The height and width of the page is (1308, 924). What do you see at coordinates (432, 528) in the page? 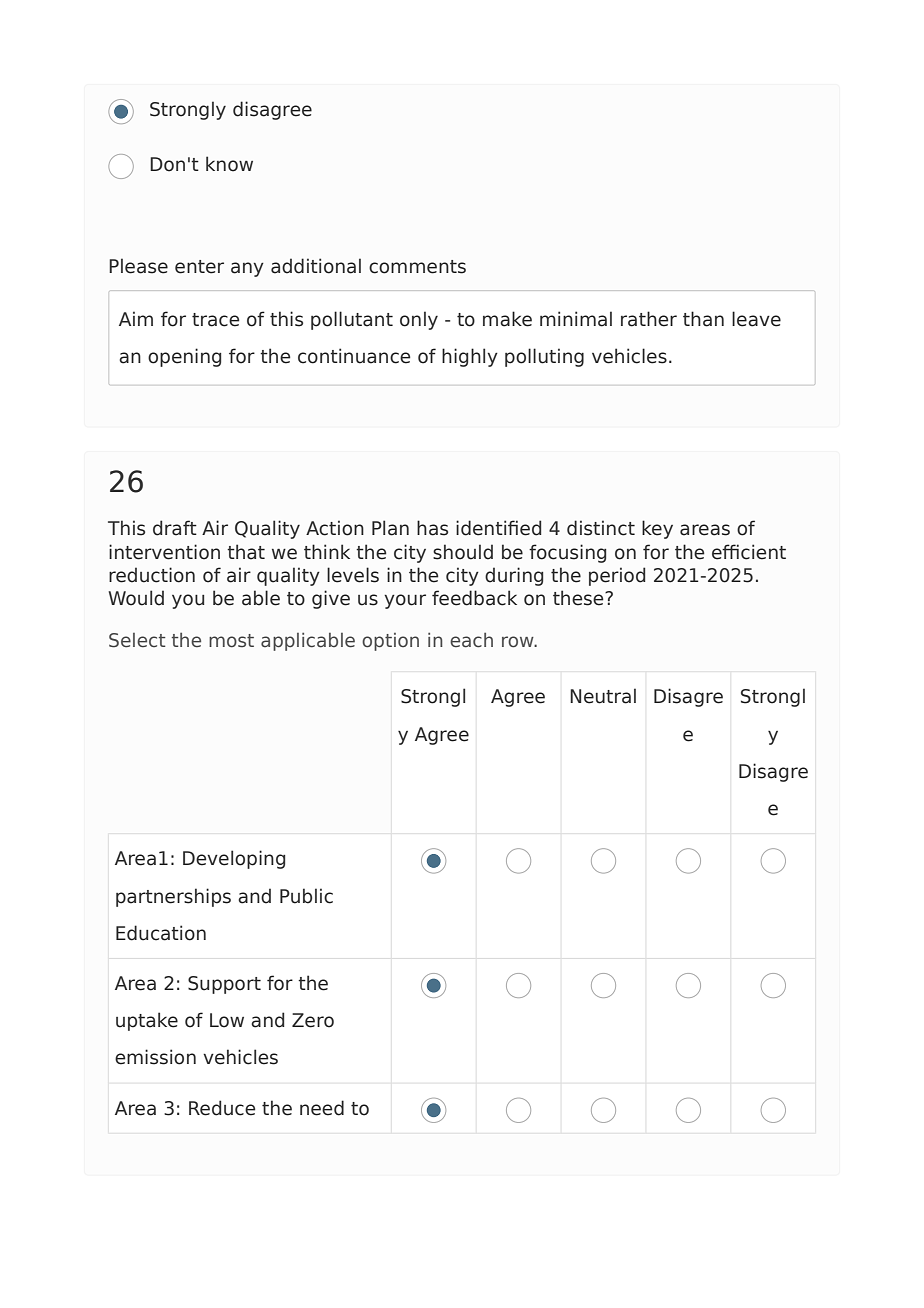
I see `has` at bounding box center [432, 528].
